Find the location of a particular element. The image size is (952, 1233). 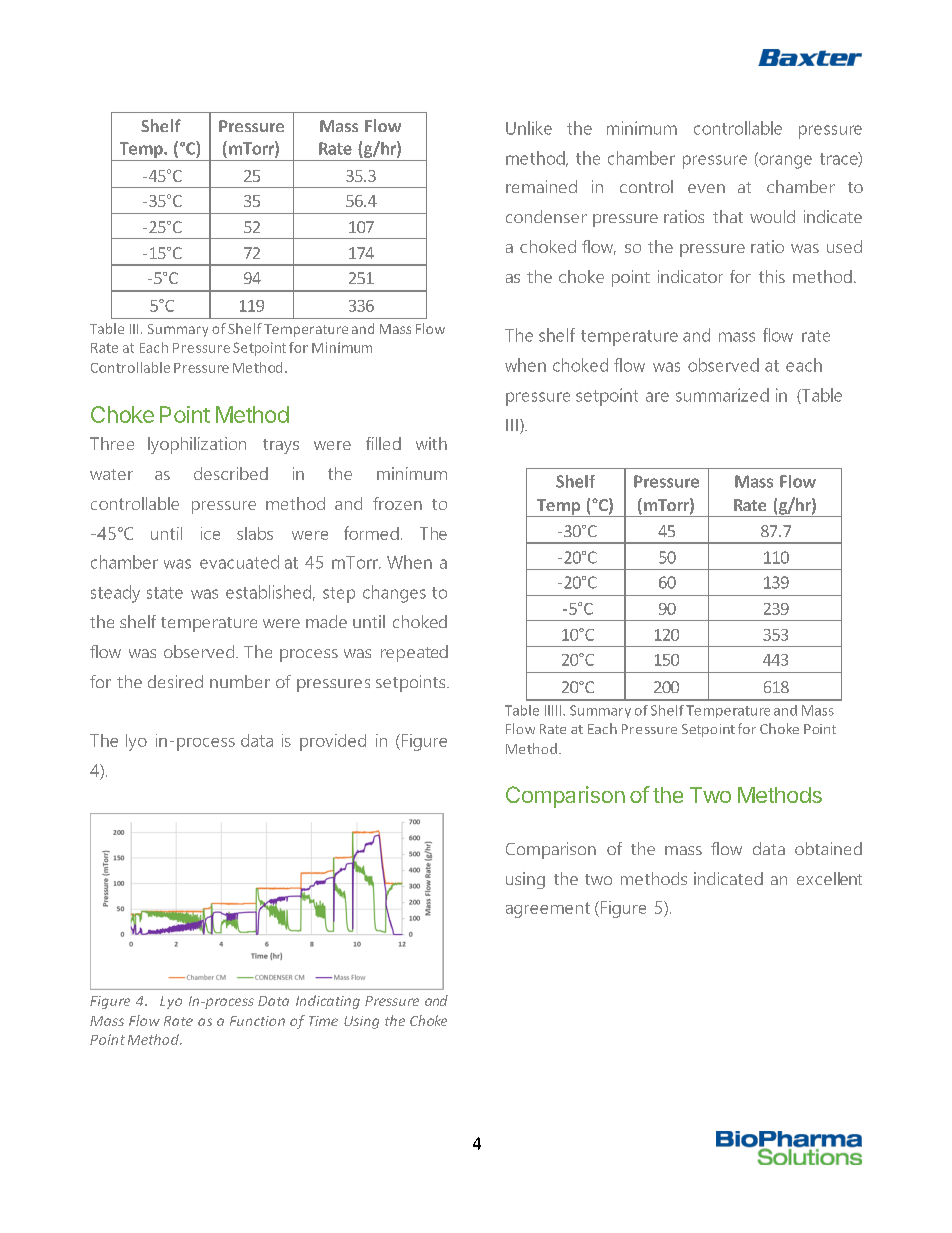

IIIII is located at coordinates (553, 710).
